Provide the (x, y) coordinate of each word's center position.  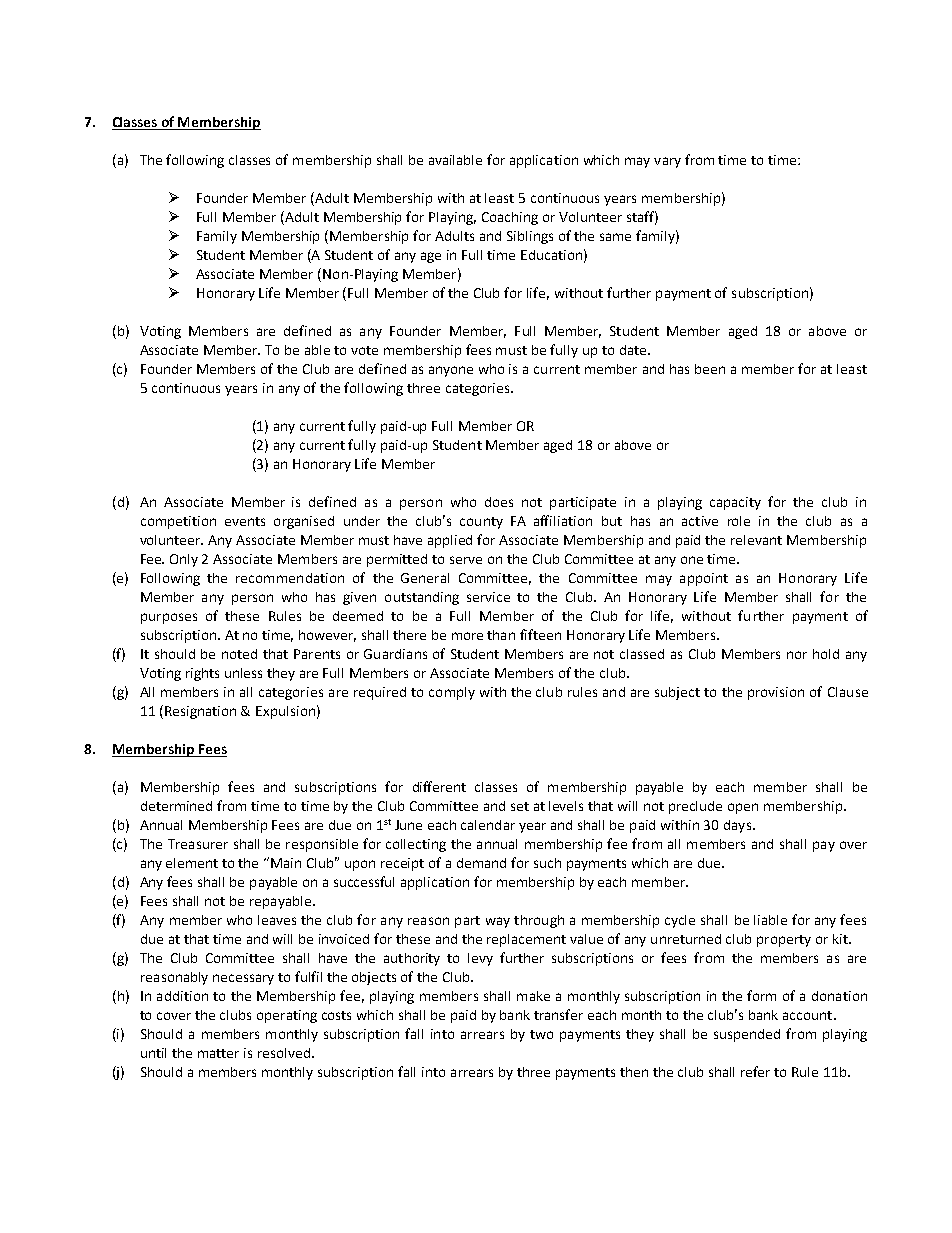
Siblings (530, 237)
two (541, 1034)
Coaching (510, 218)
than (501, 635)
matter (218, 1053)
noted (239, 654)
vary (667, 162)
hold (826, 654)
